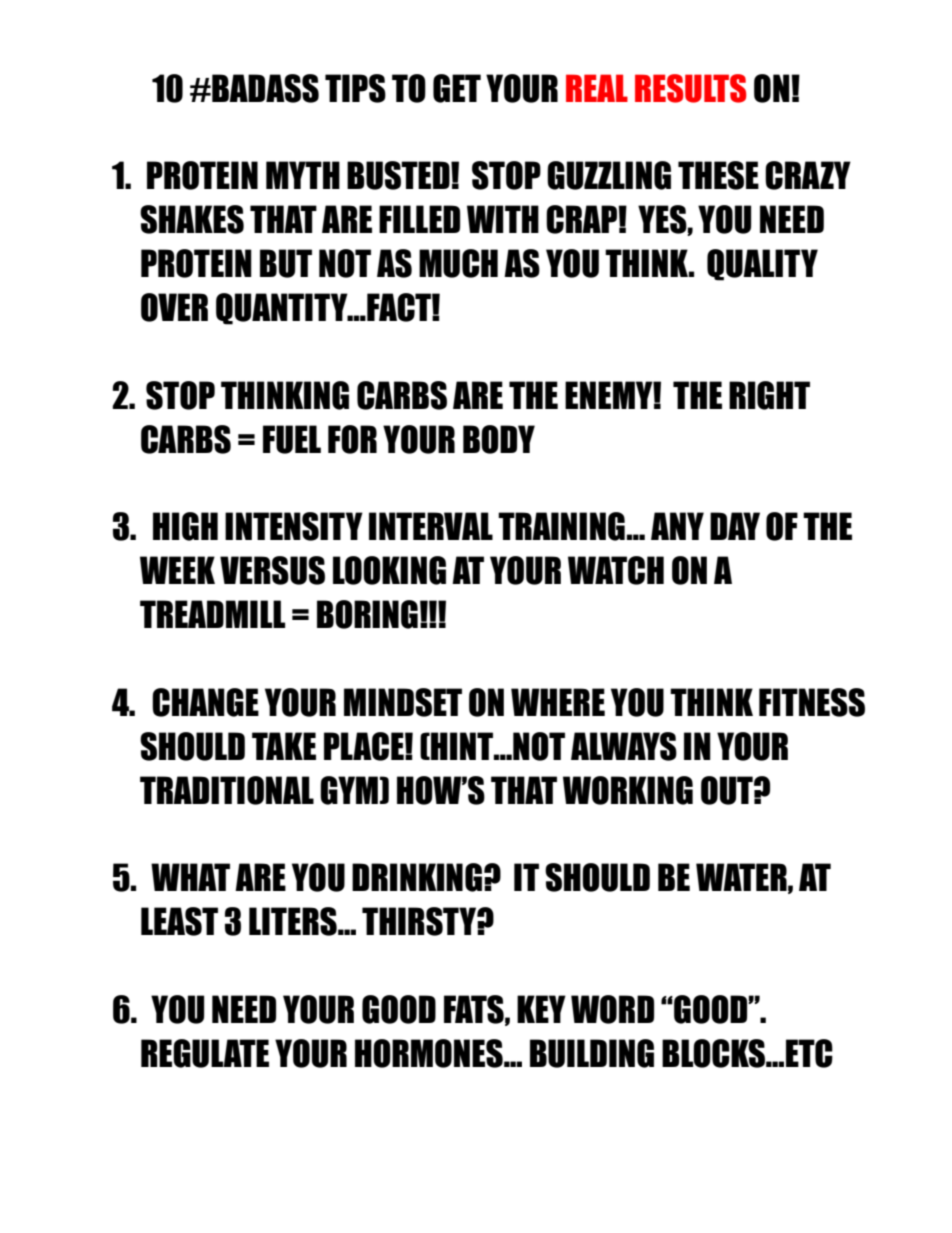 The width and height of the screenshot is (952, 1233). What do you see at coordinates (205, 1053) in the screenshot?
I see `REGULATE` at bounding box center [205, 1053].
